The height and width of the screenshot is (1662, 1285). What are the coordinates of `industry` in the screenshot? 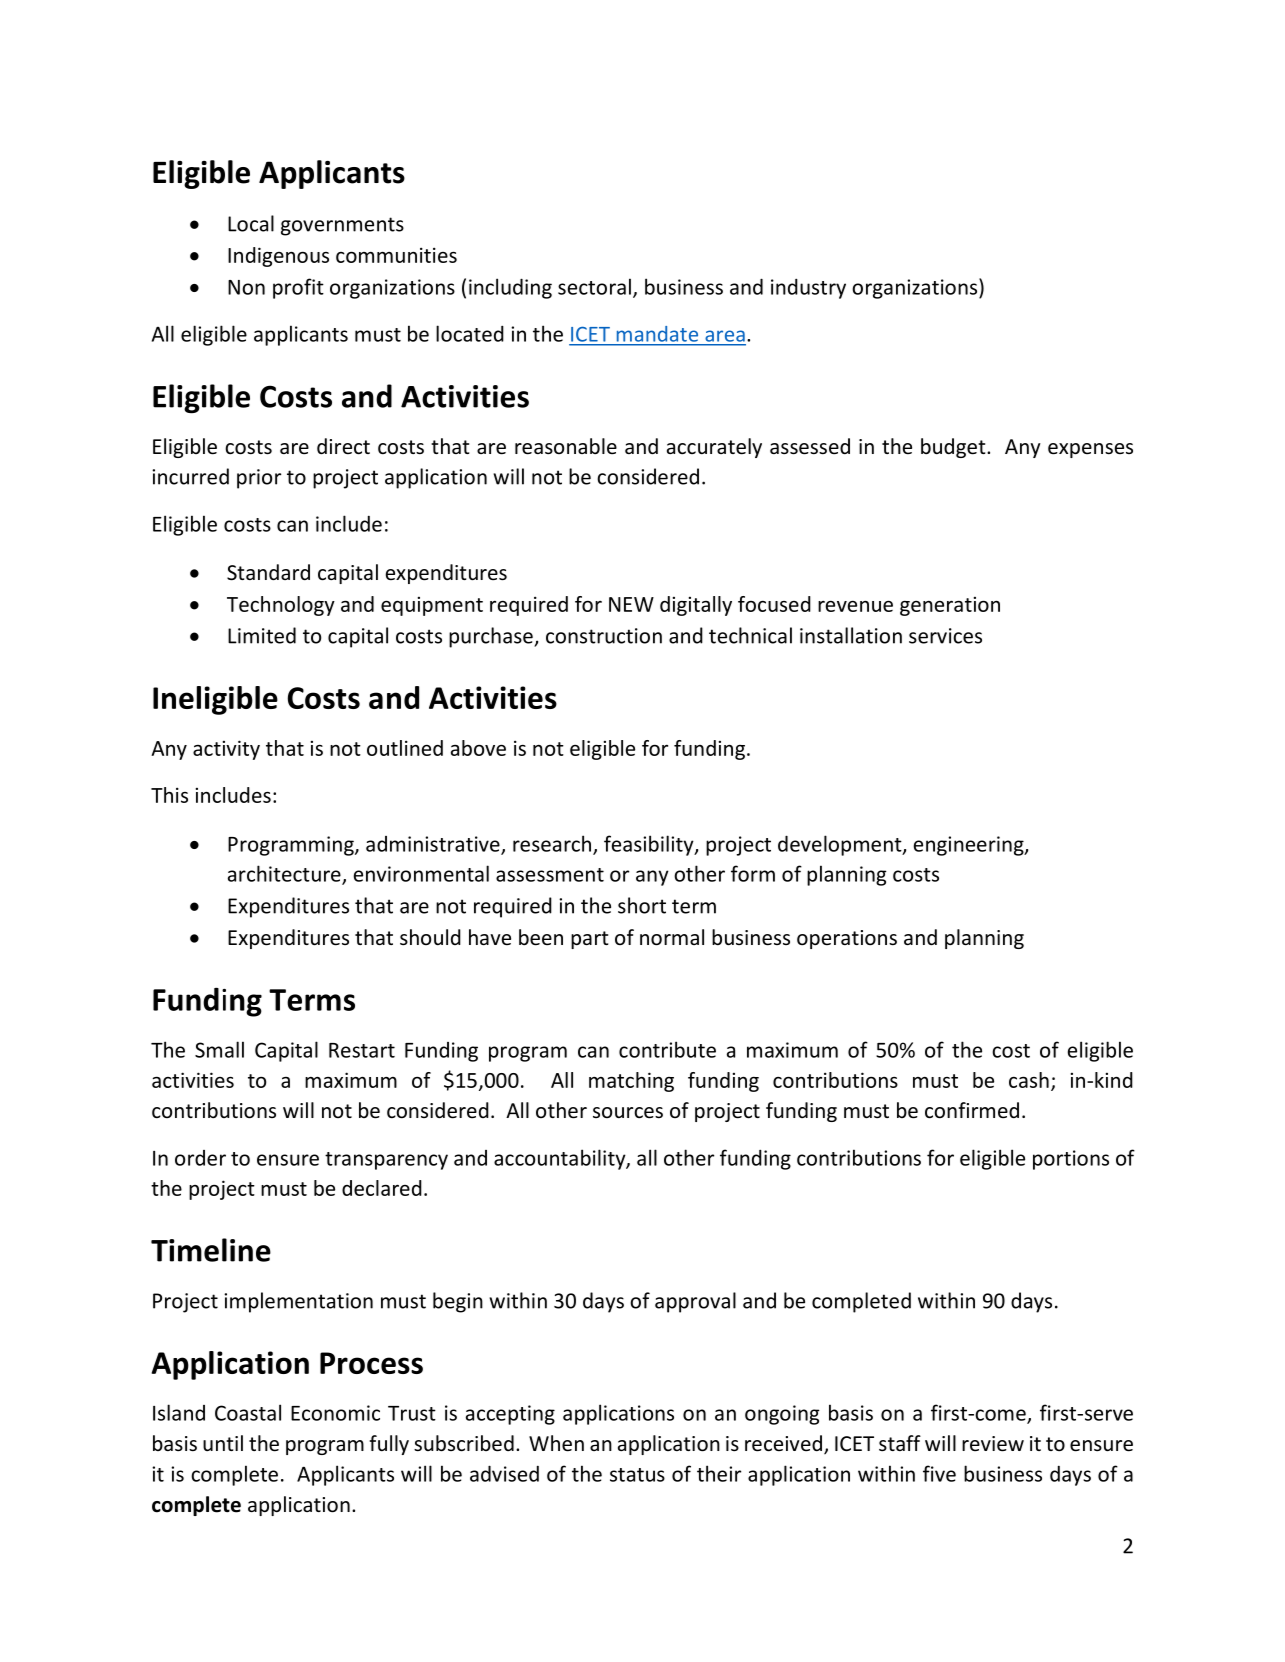 It's located at (808, 289).
